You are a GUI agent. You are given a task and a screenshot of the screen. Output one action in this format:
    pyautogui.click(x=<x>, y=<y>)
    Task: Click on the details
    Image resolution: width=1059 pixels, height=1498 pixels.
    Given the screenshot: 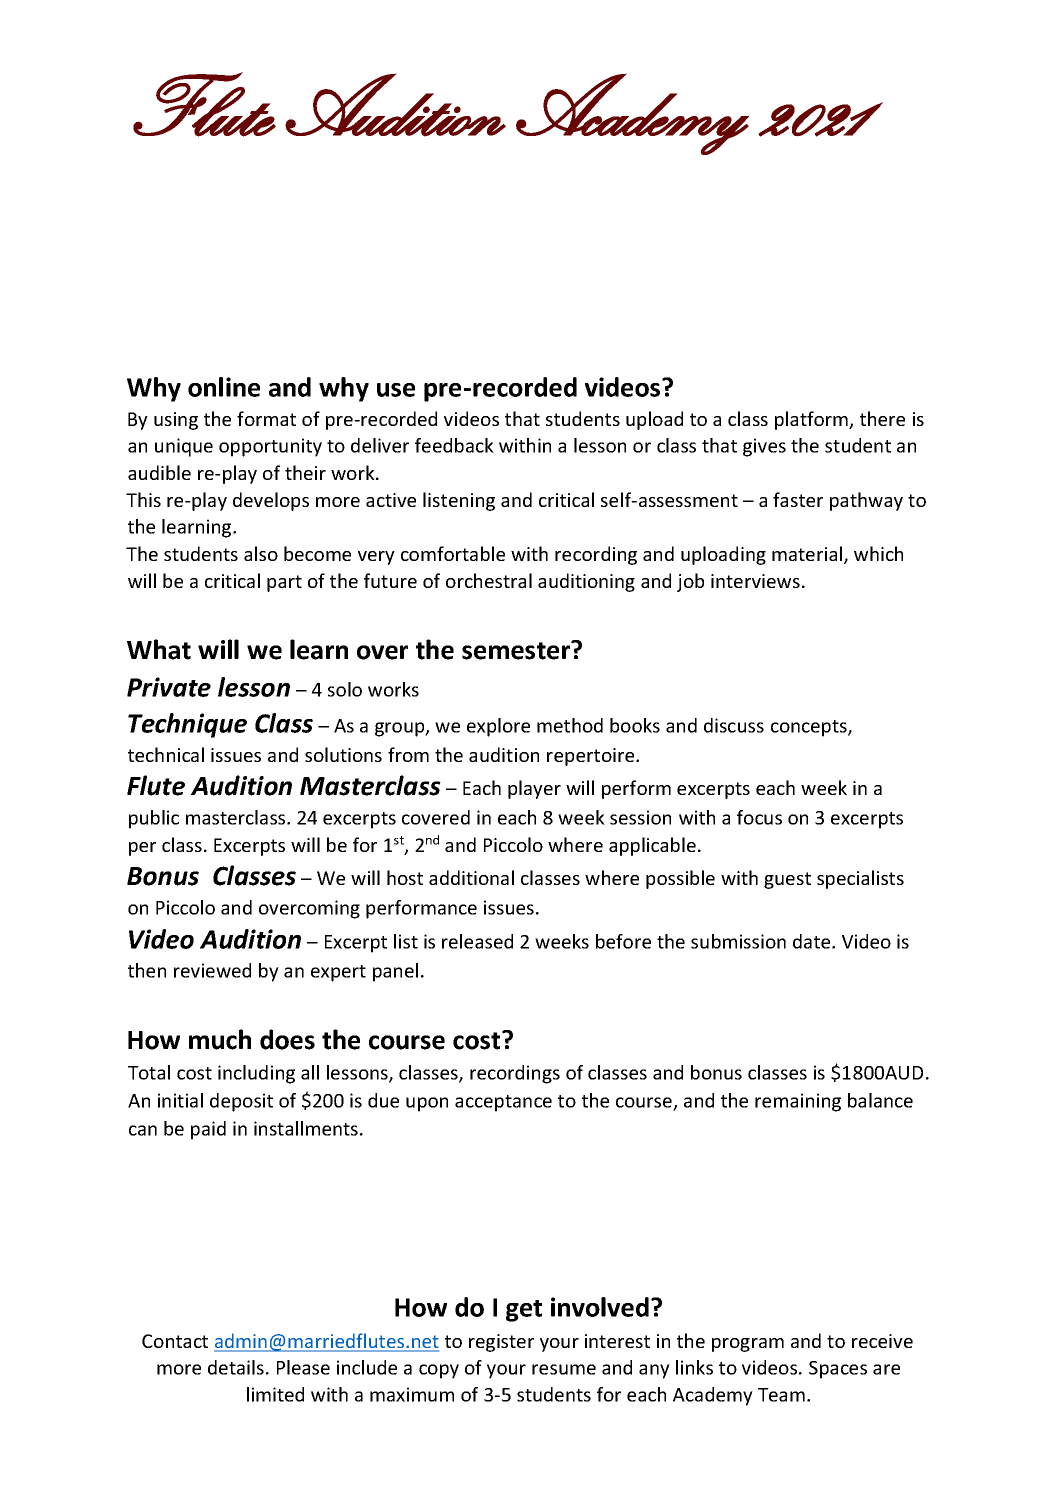 What is the action you would take?
    pyautogui.click(x=236, y=1367)
